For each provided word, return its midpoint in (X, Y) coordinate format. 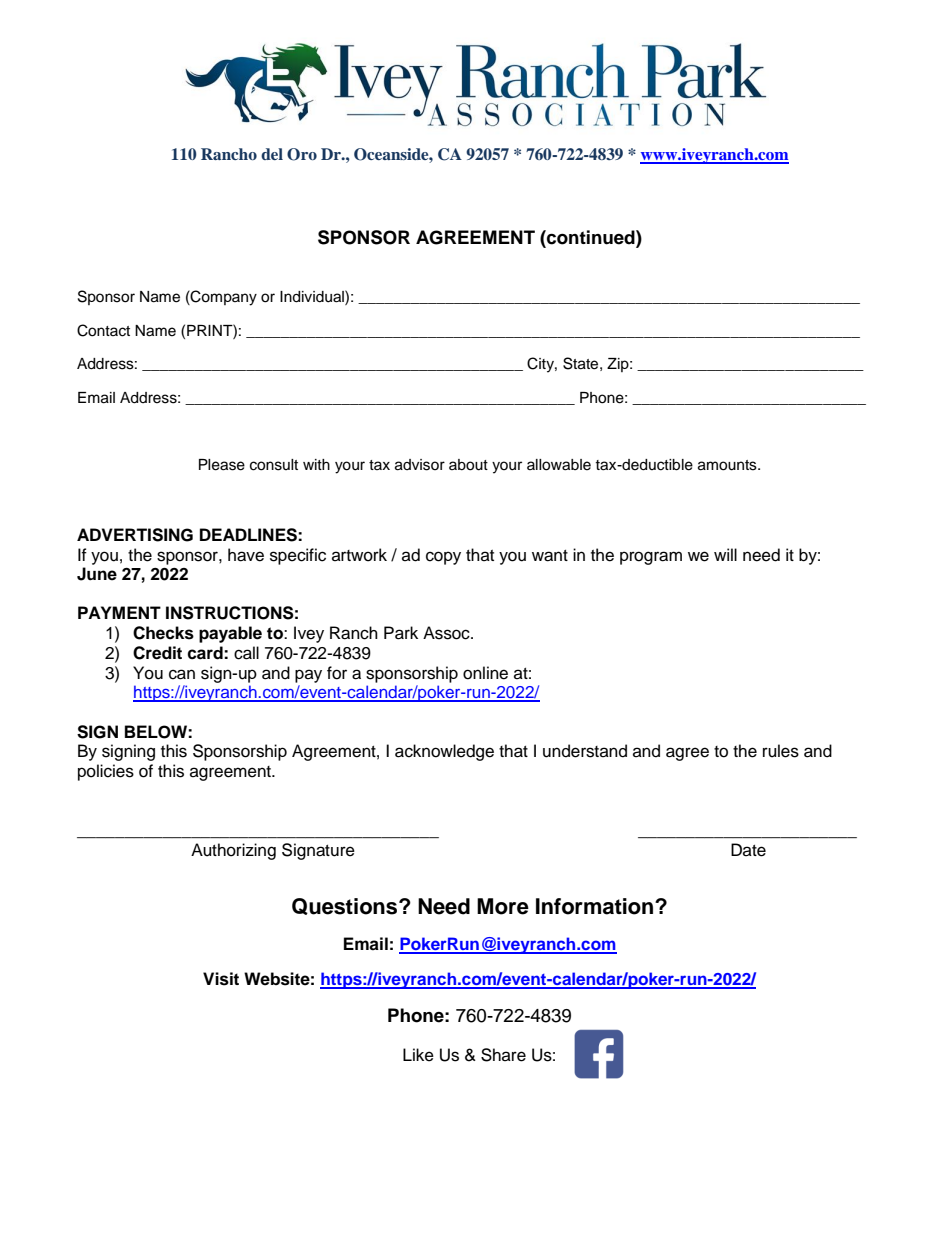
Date (748, 850)
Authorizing (233, 851)
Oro (302, 154)
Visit (221, 979)
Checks (163, 633)
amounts (728, 465)
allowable (559, 465)
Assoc (447, 633)
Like (418, 1055)
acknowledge (444, 752)
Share (503, 1055)
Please (222, 465)
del (272, 154)
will (725, 554)
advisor (420, 465)
